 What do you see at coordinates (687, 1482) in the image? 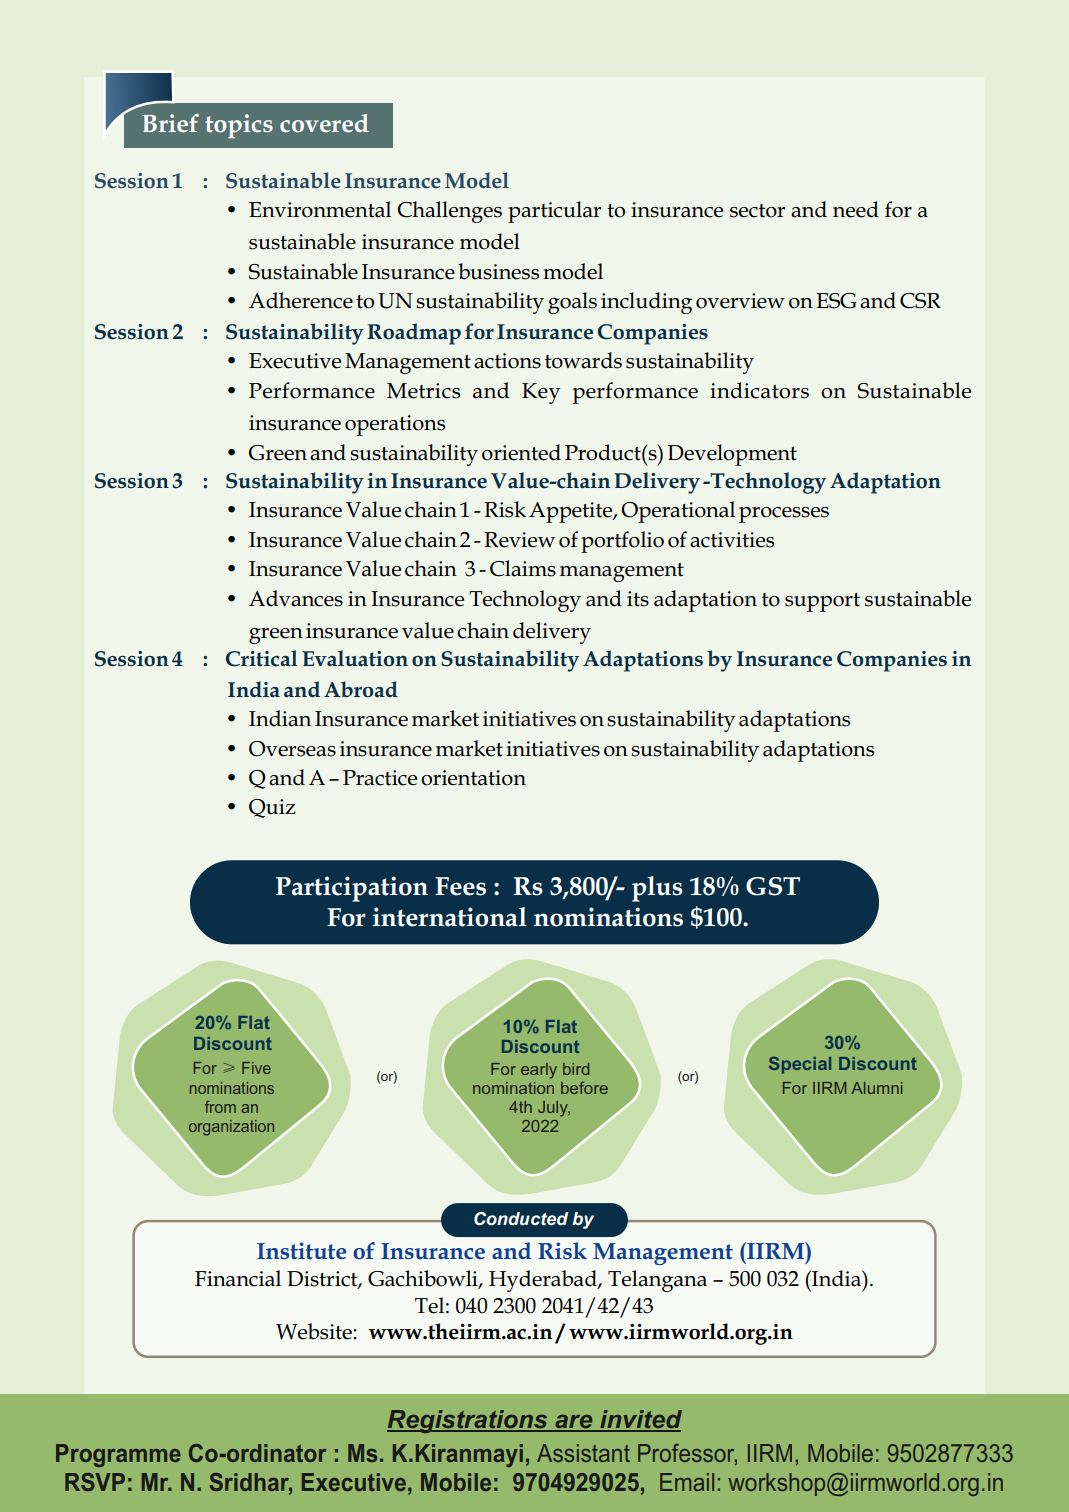
I see `Email` at bounding box center [687, 1482].
